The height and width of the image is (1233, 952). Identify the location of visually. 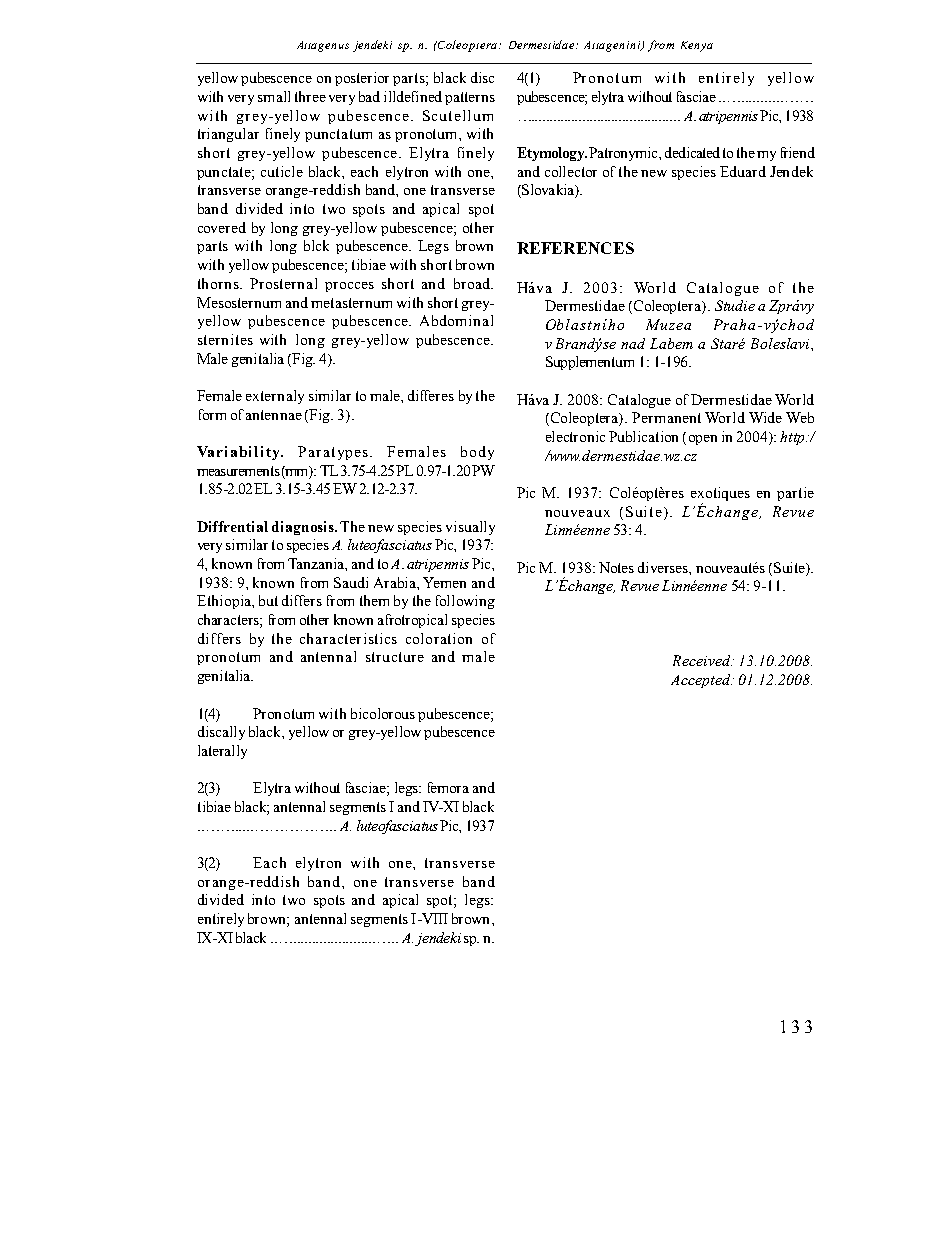
(470, 528).
